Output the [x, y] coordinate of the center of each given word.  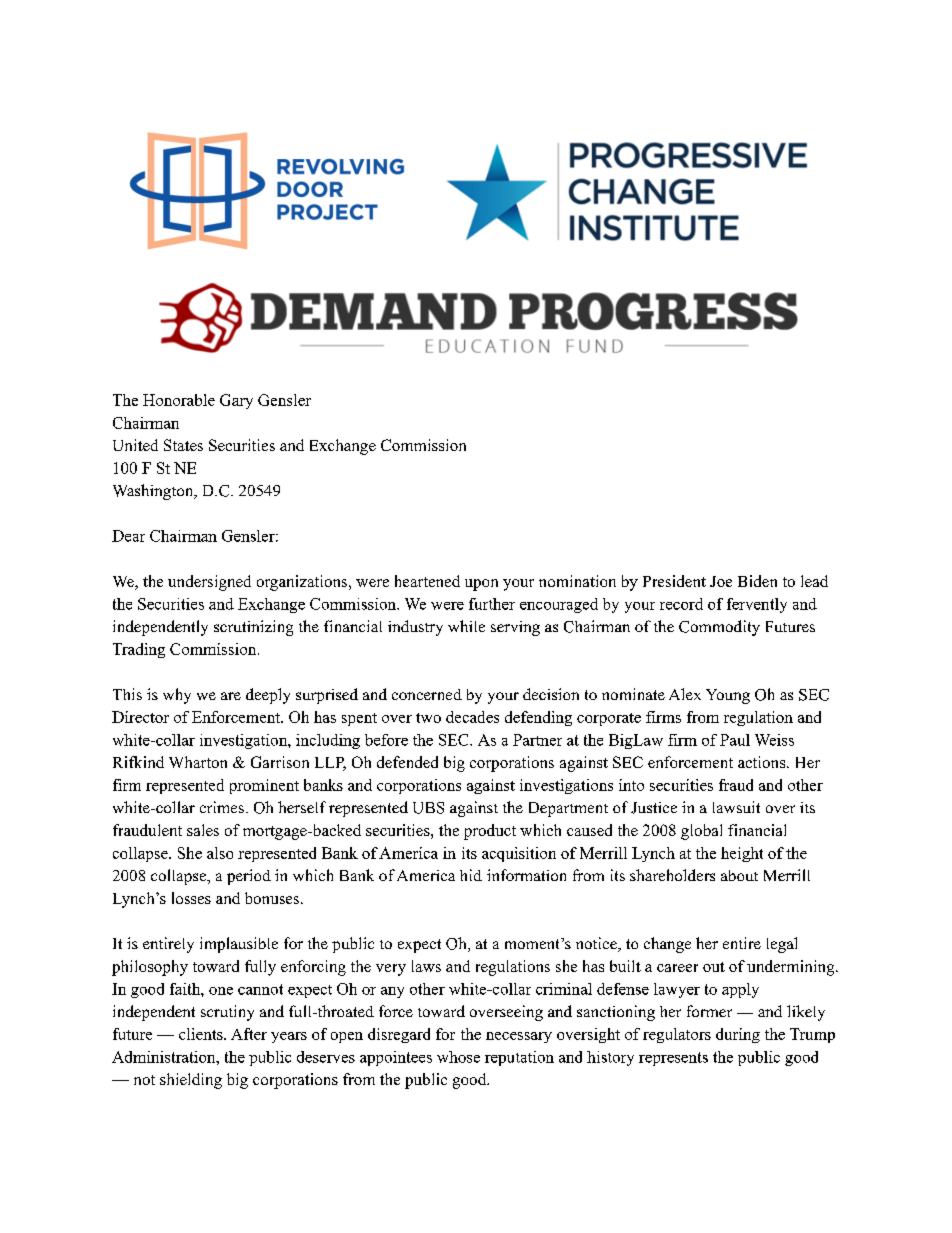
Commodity [719, 628]
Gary [236, 401]
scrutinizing [253, 628]
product [490, 832]
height [742, 854]
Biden [757, 581]
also [220, 853]
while [466, 626]
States [183, 445]
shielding [191, 1081]
